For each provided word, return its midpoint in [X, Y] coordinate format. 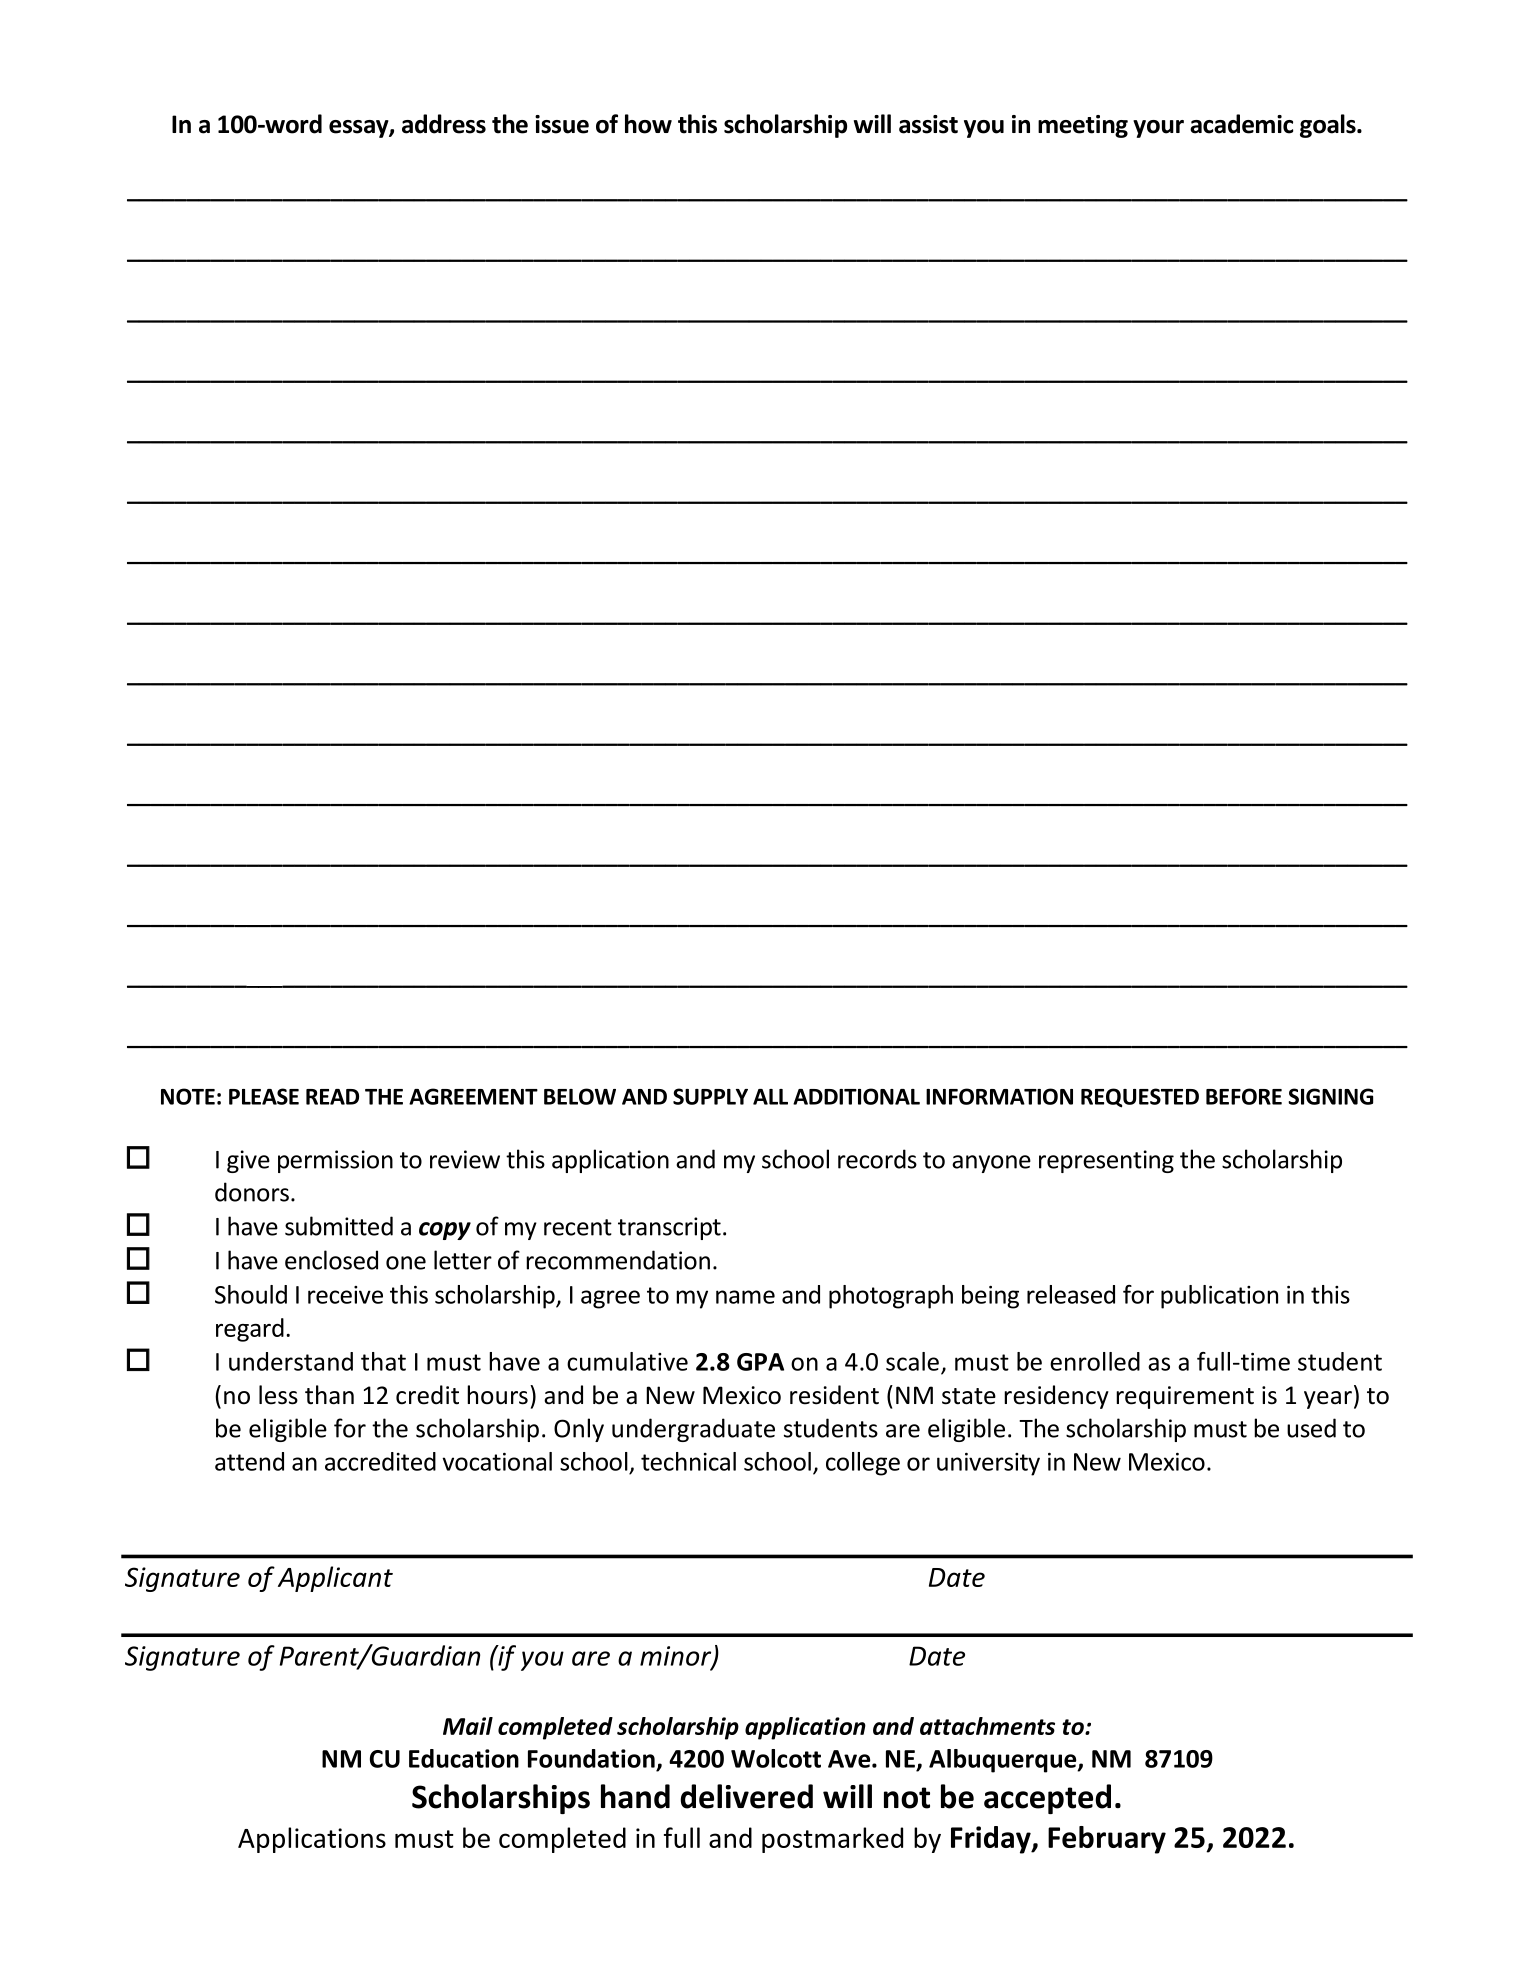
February [1107, 1840]
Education [464, 1758]
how [648, 124]
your [1158, 129]
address [444, 124]
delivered [746, 1796]
